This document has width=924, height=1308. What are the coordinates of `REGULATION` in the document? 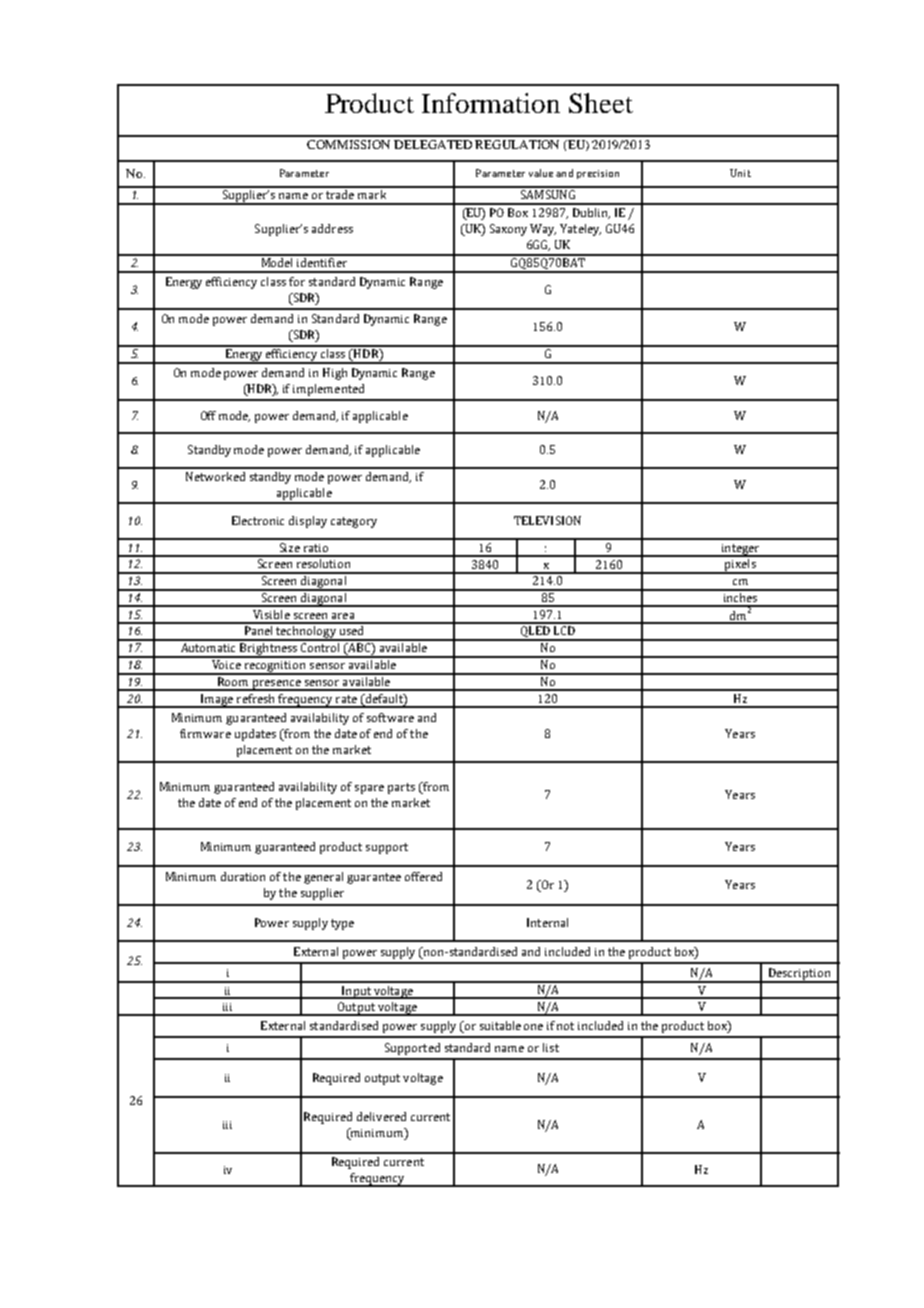 It's located at (517, 144).
